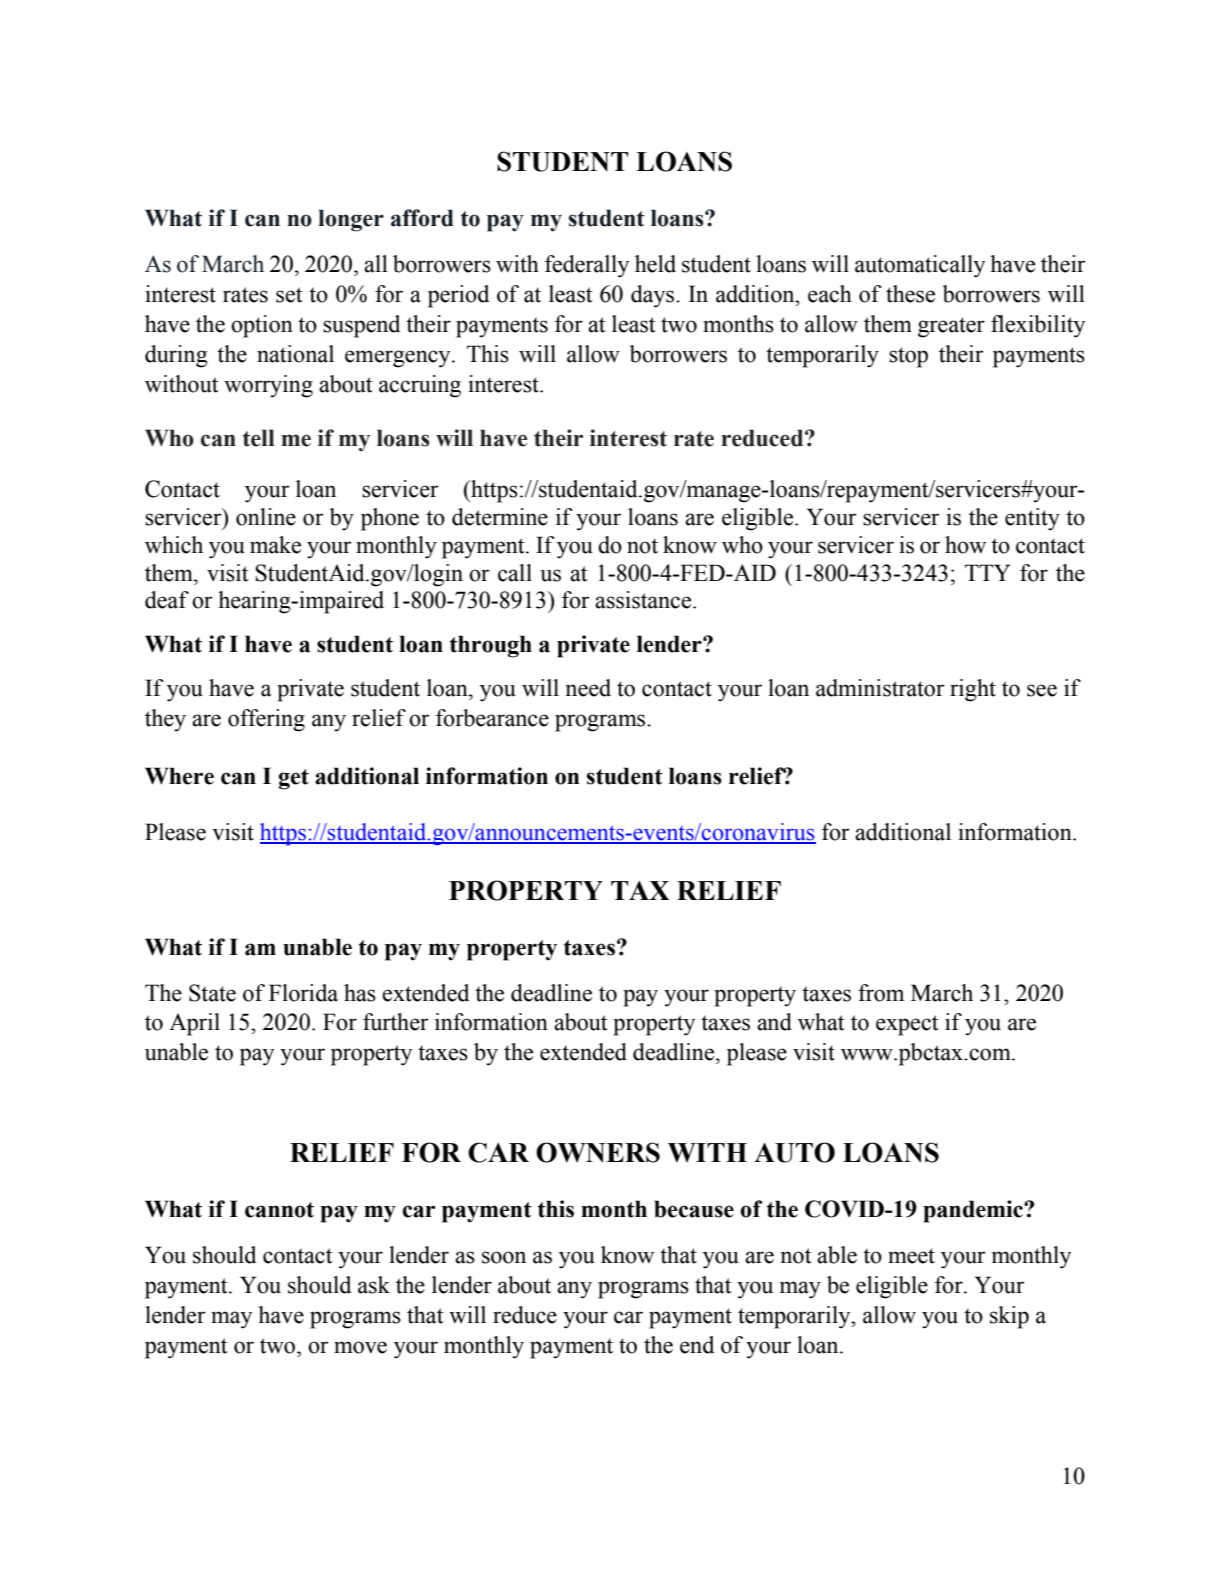 This image has width=1230, height=1591. I want to click on move, so click(360, 1347).
